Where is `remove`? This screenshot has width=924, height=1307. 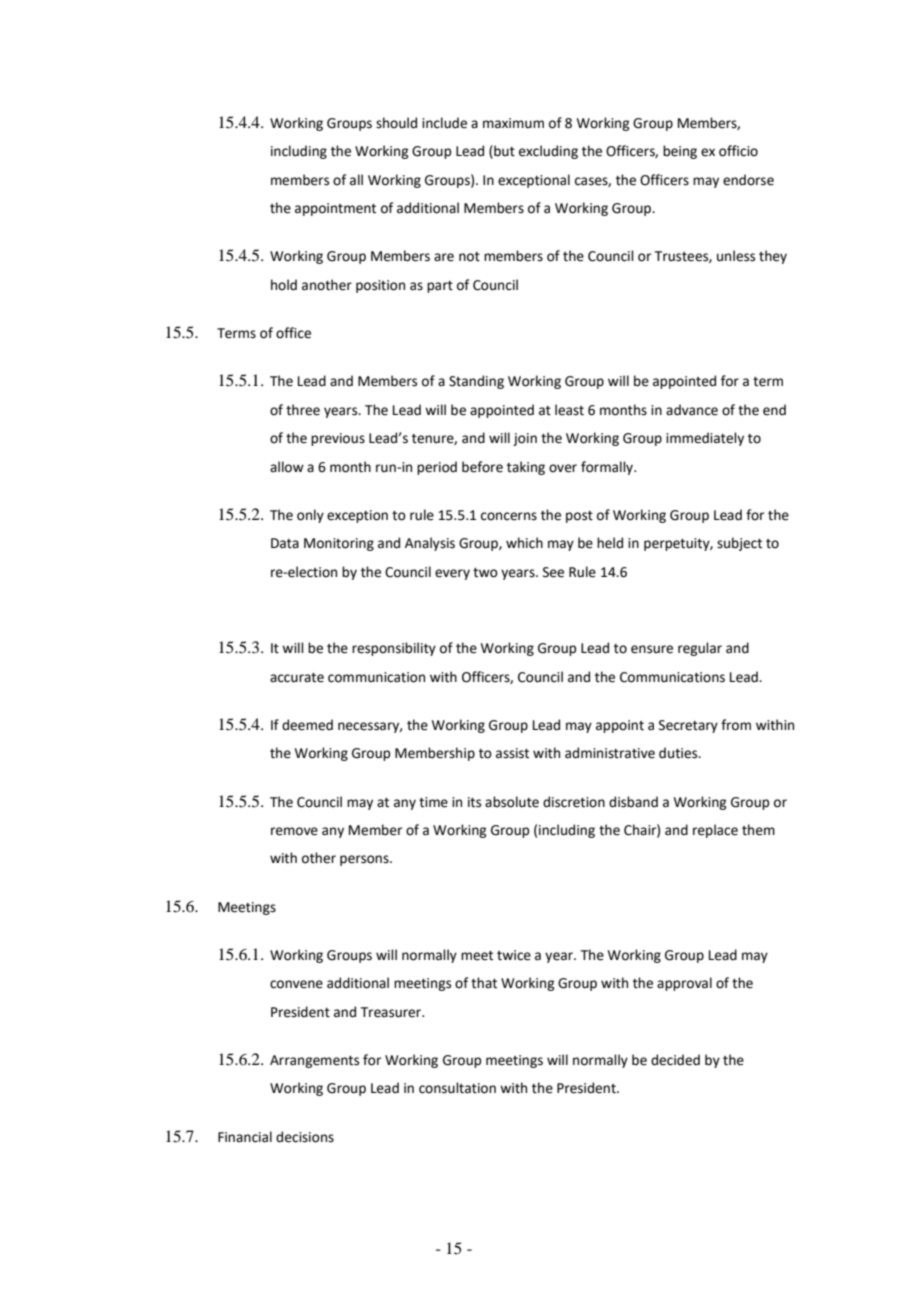 remove is located at coordinates (294, 831).
